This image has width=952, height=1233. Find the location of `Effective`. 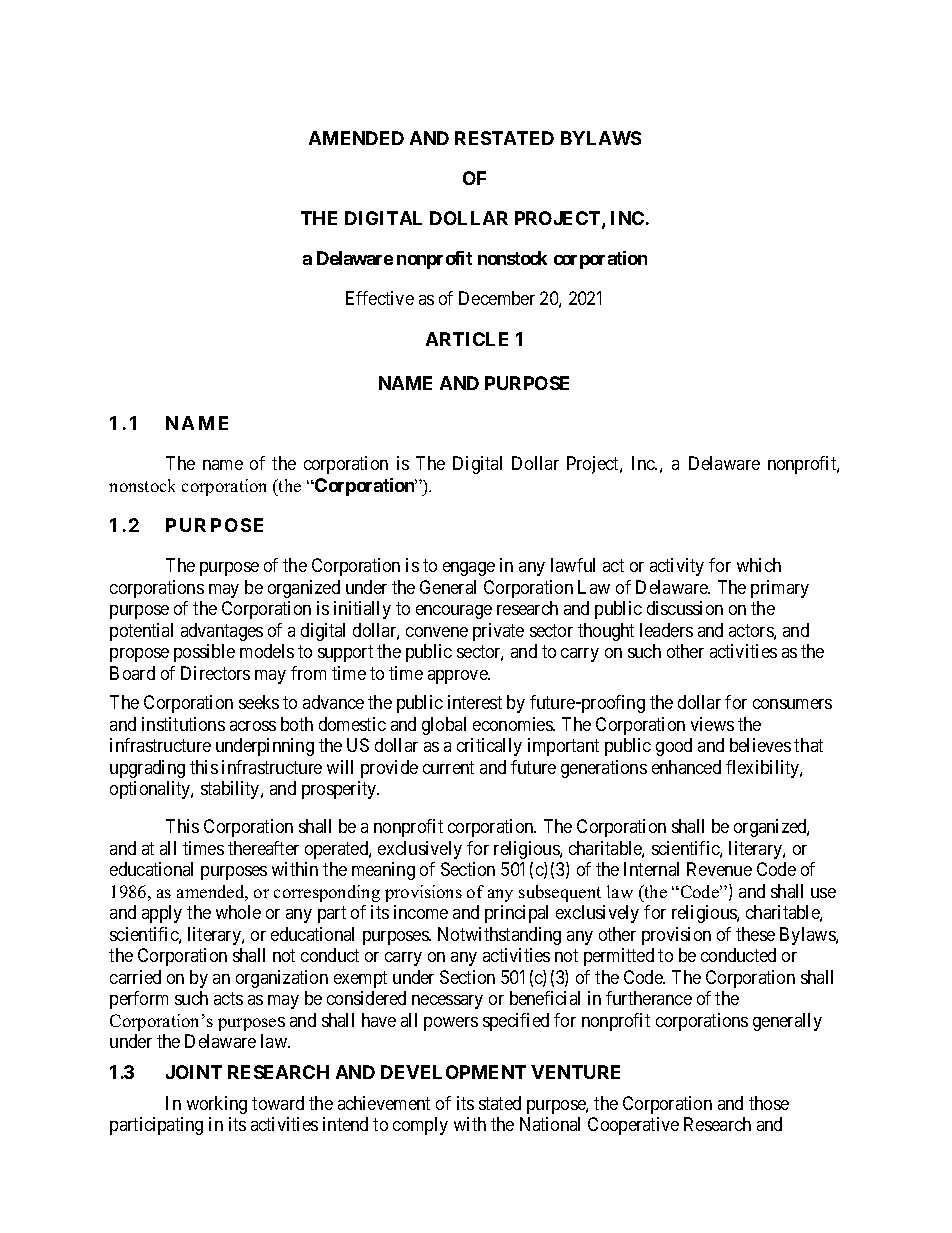

Effective is located at coordinates (380, 298).
